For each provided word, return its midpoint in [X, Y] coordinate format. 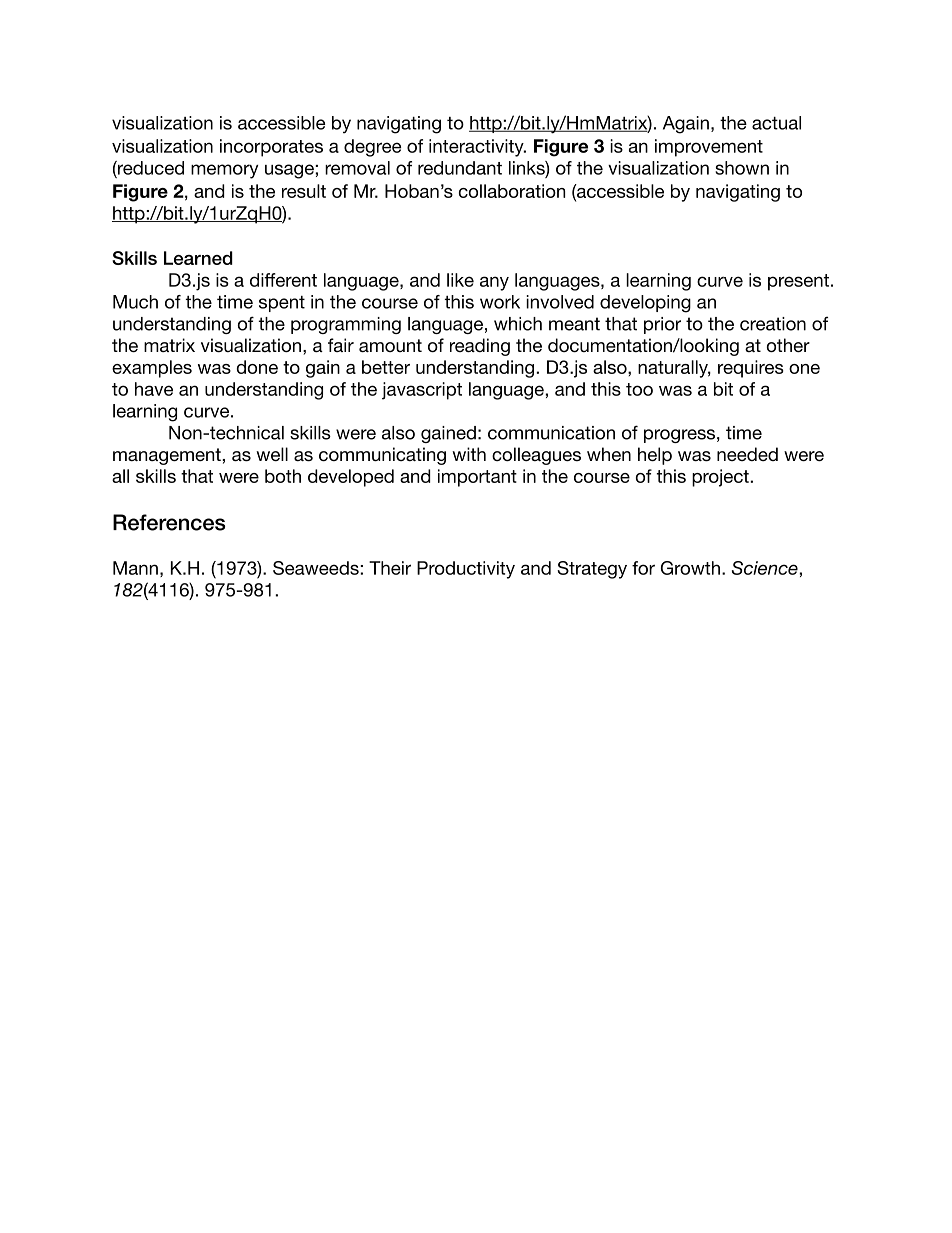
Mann [135, 568]
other [788, 345]
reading [480, 347]
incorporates [271, 148]
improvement [709, 148]
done [257, 367]
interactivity [477, 148]
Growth [690, 568]
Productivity [466, 570]
